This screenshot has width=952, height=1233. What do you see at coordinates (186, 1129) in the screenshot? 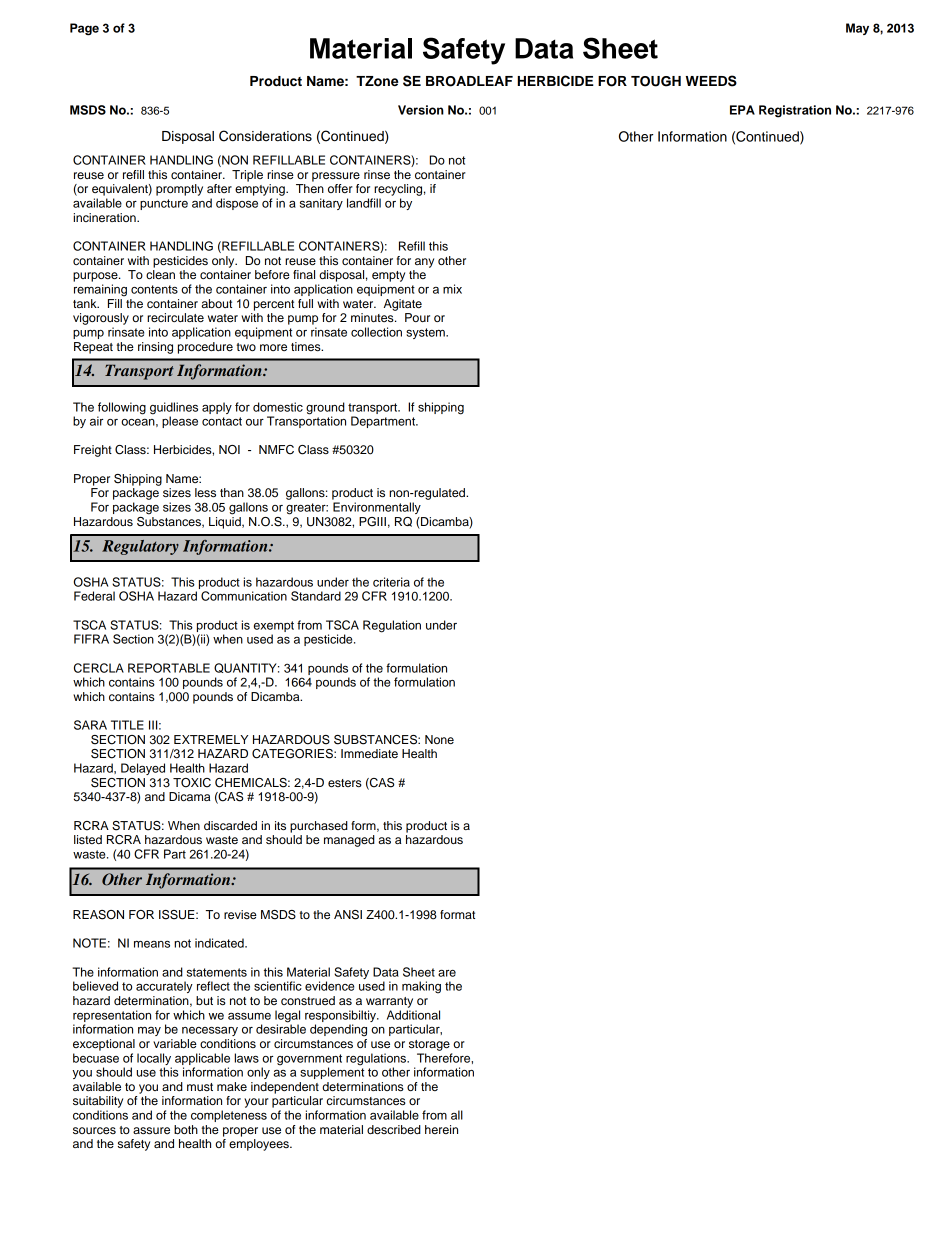
I see `both` at bounding box center [186, 1129].
